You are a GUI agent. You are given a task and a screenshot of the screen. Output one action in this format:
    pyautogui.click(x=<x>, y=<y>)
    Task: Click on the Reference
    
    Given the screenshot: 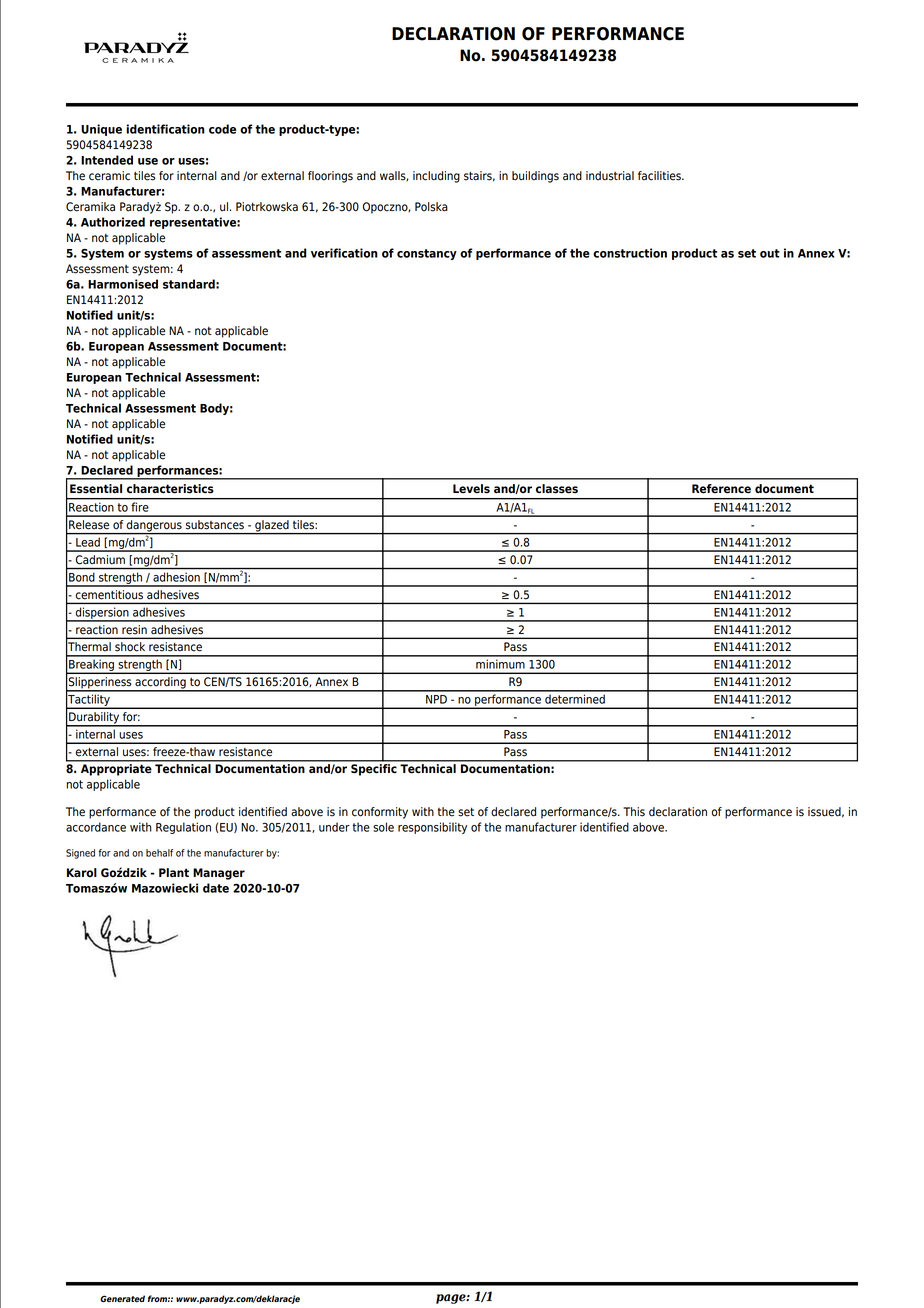 What is the action you would take?
    pyautogui.click(x=721, y=489)
